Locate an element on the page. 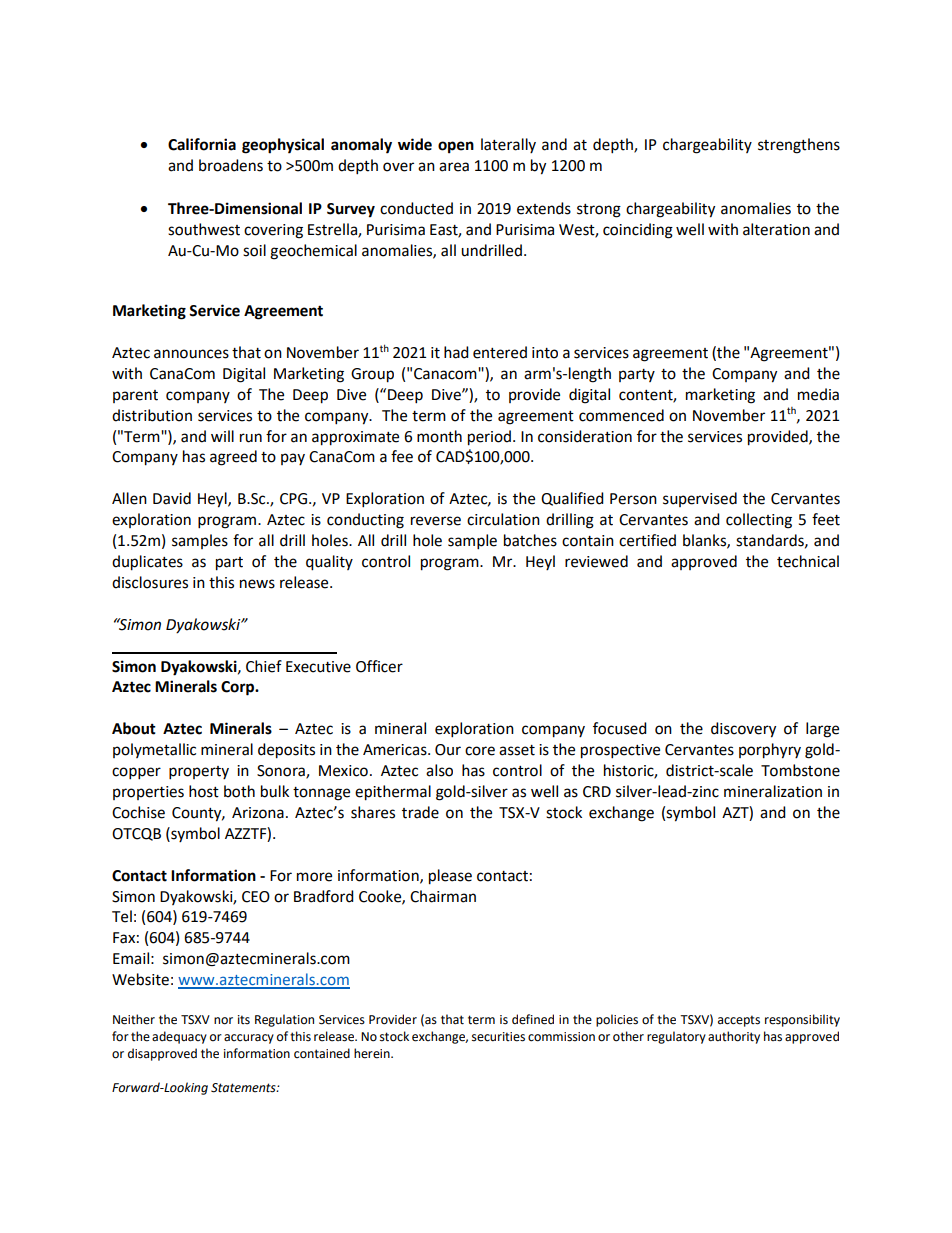 This page has width=952, height=1233. broadens is located at coordinates (231, 165).
